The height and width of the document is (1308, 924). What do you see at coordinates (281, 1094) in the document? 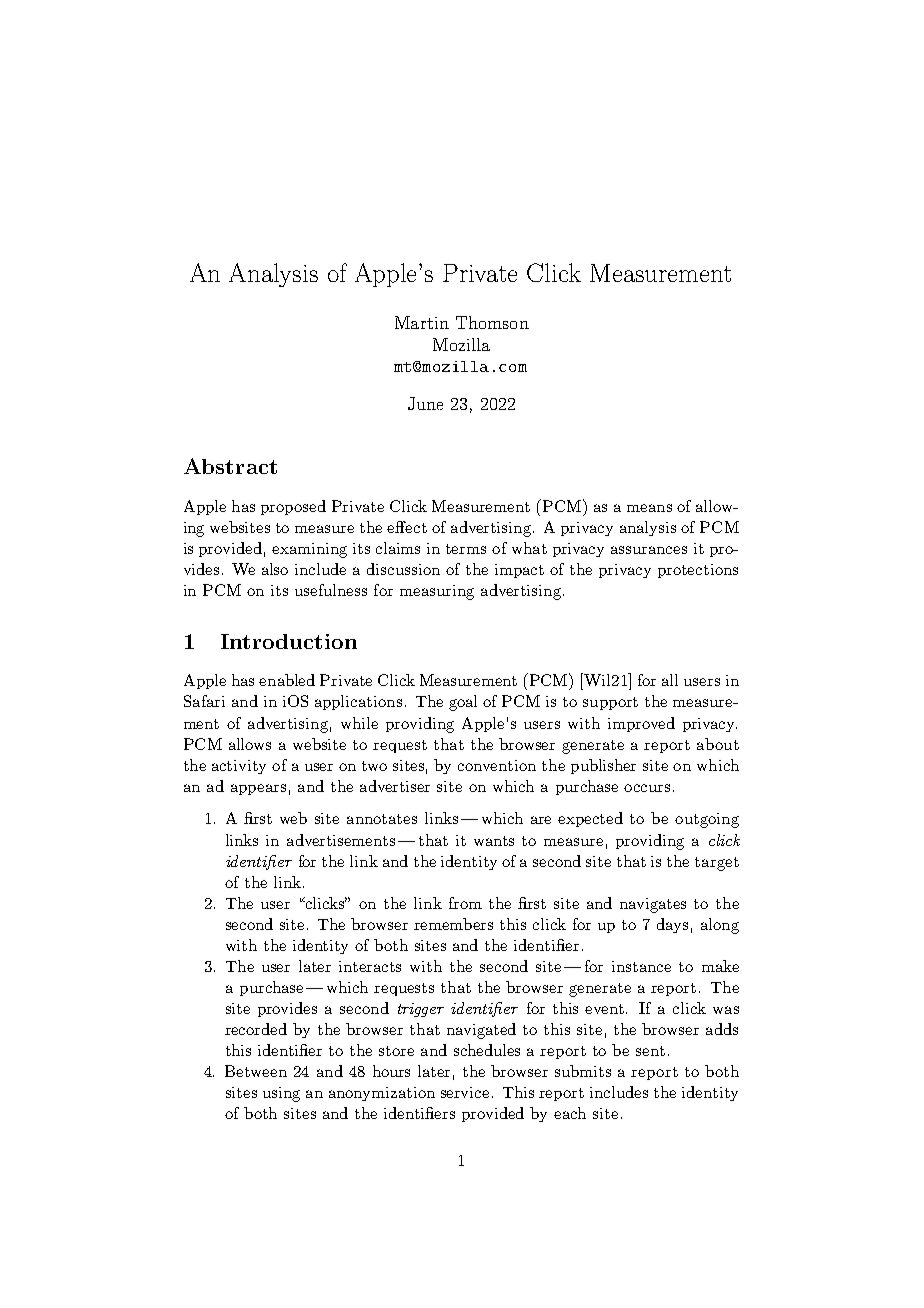
I see `using` at bounding box center [281, 1094].
